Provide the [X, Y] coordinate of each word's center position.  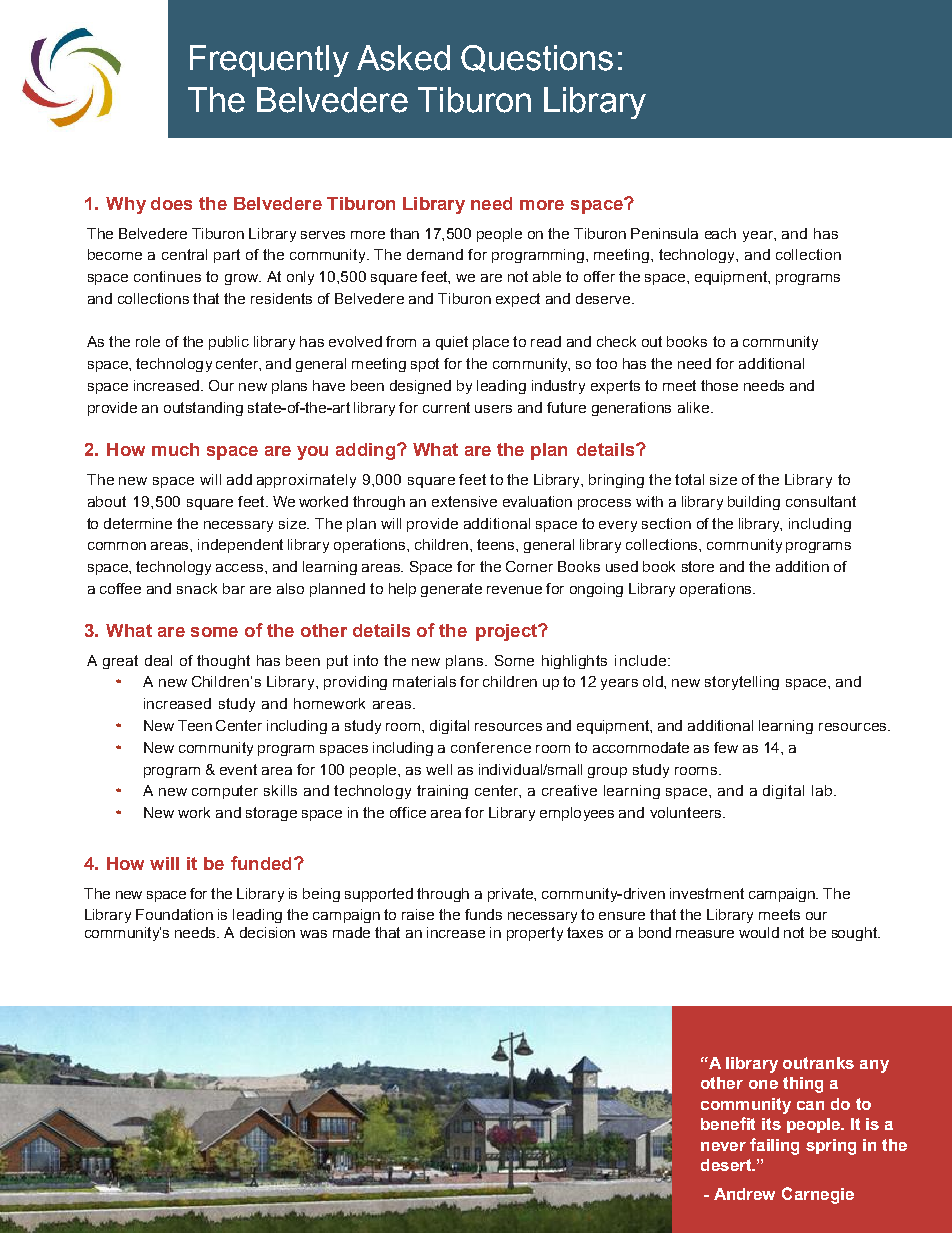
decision [267, 932]
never [723, 1146]
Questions [537, 58]
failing [774, 1146]
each [720, 233]
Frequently [269, 61]
